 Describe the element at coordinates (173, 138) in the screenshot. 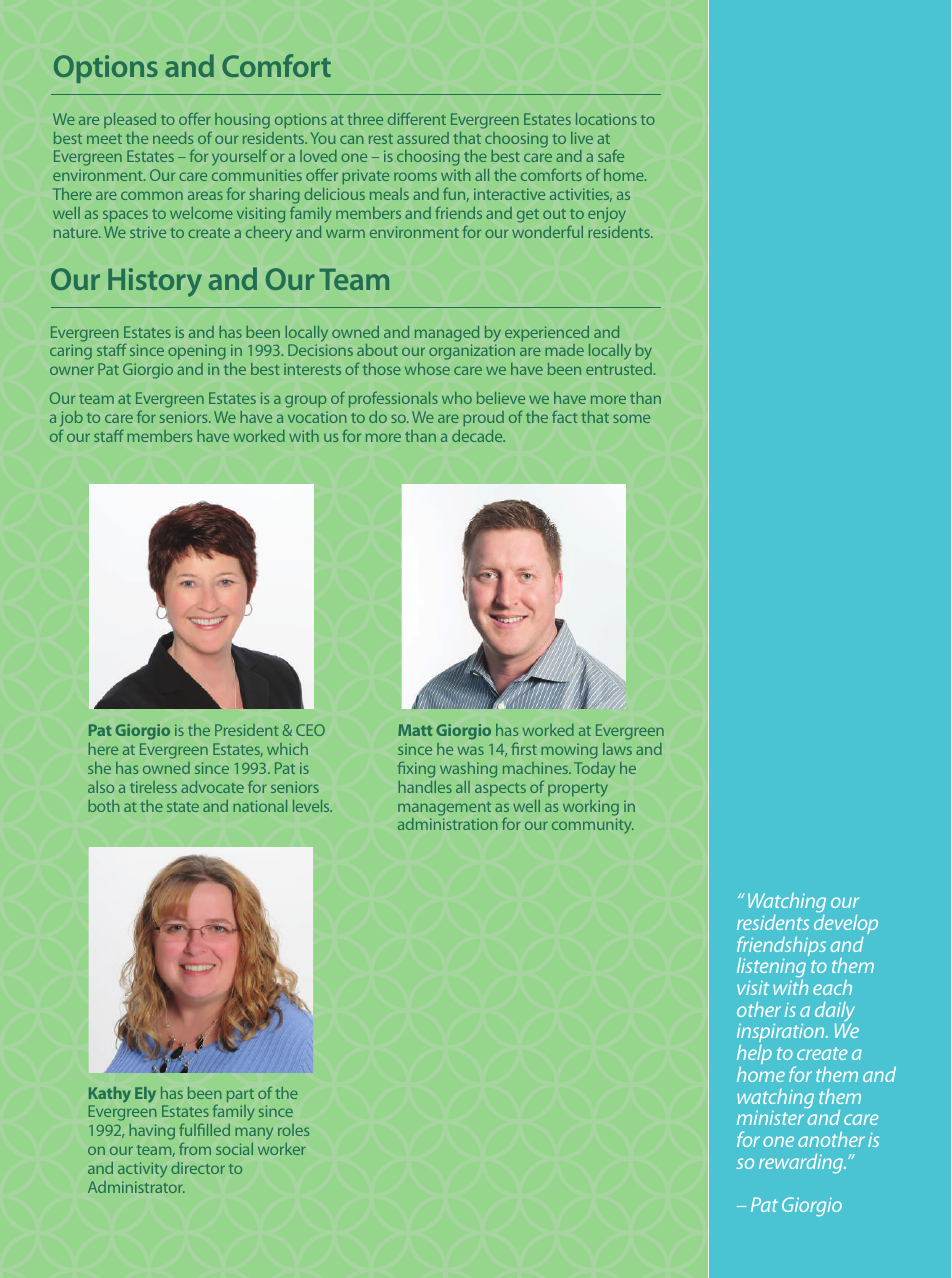

I see `needs` at that location.
